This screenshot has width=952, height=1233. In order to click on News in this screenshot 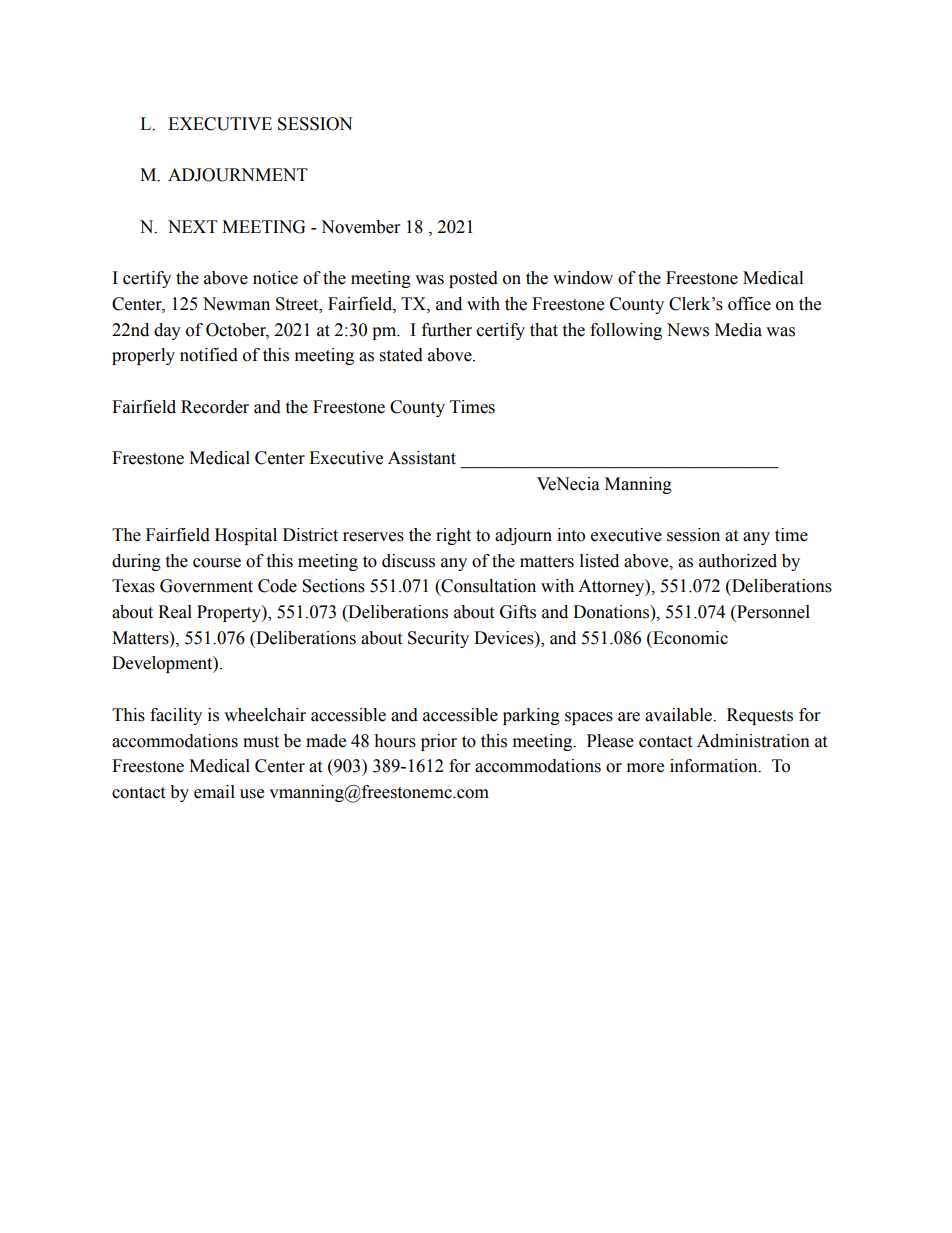, I will do `click(688, 330)`.
